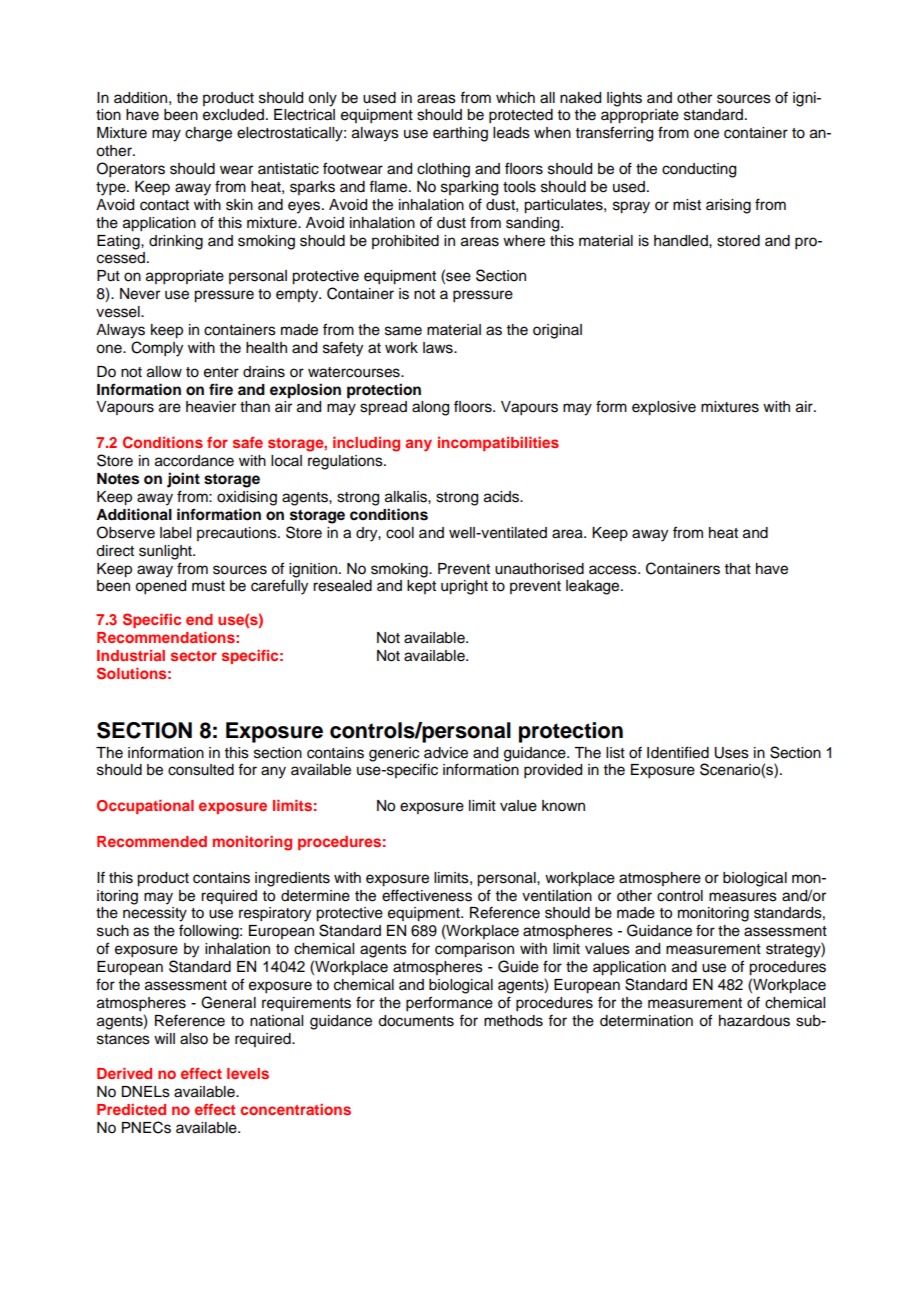  What do you see at coordinates (430, 408) in the image?
I see `along` at bounding box center [430, 408].
